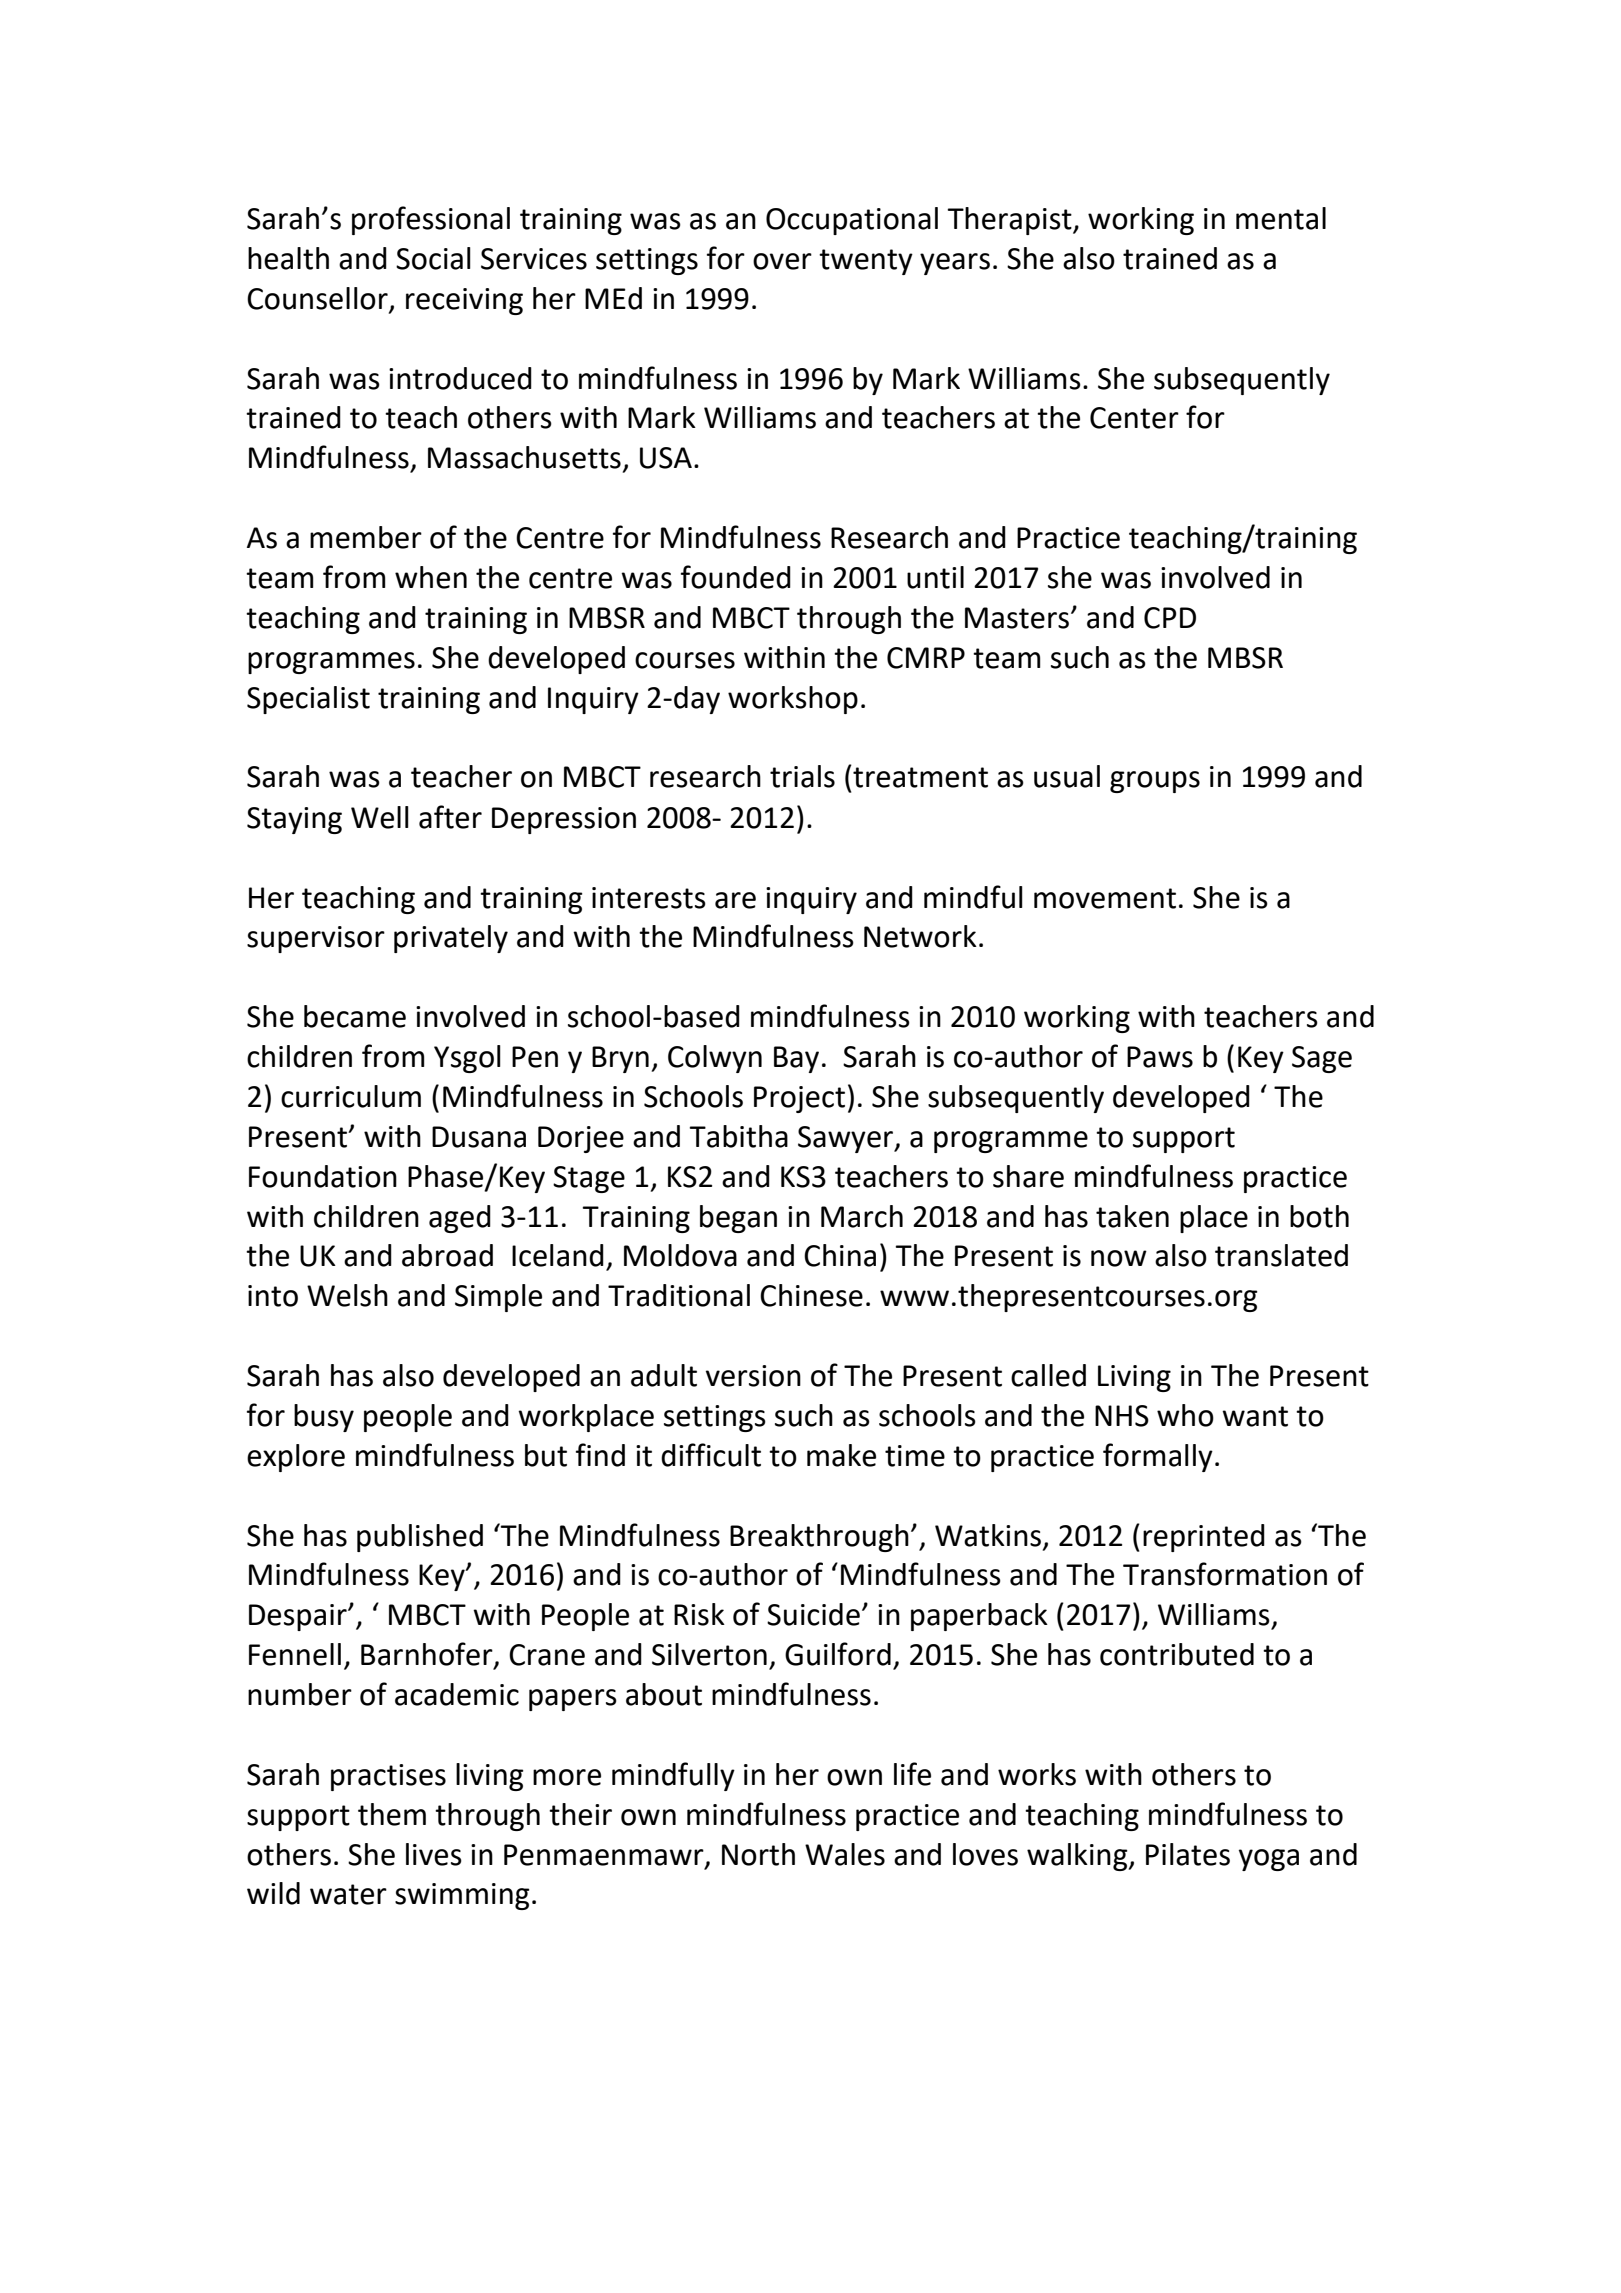 This screenshot has height=2293, width=1621. What do you see at coordinates (738, 1219) in the screenshot?
I see `began` at bounding box center [738, 1219].
